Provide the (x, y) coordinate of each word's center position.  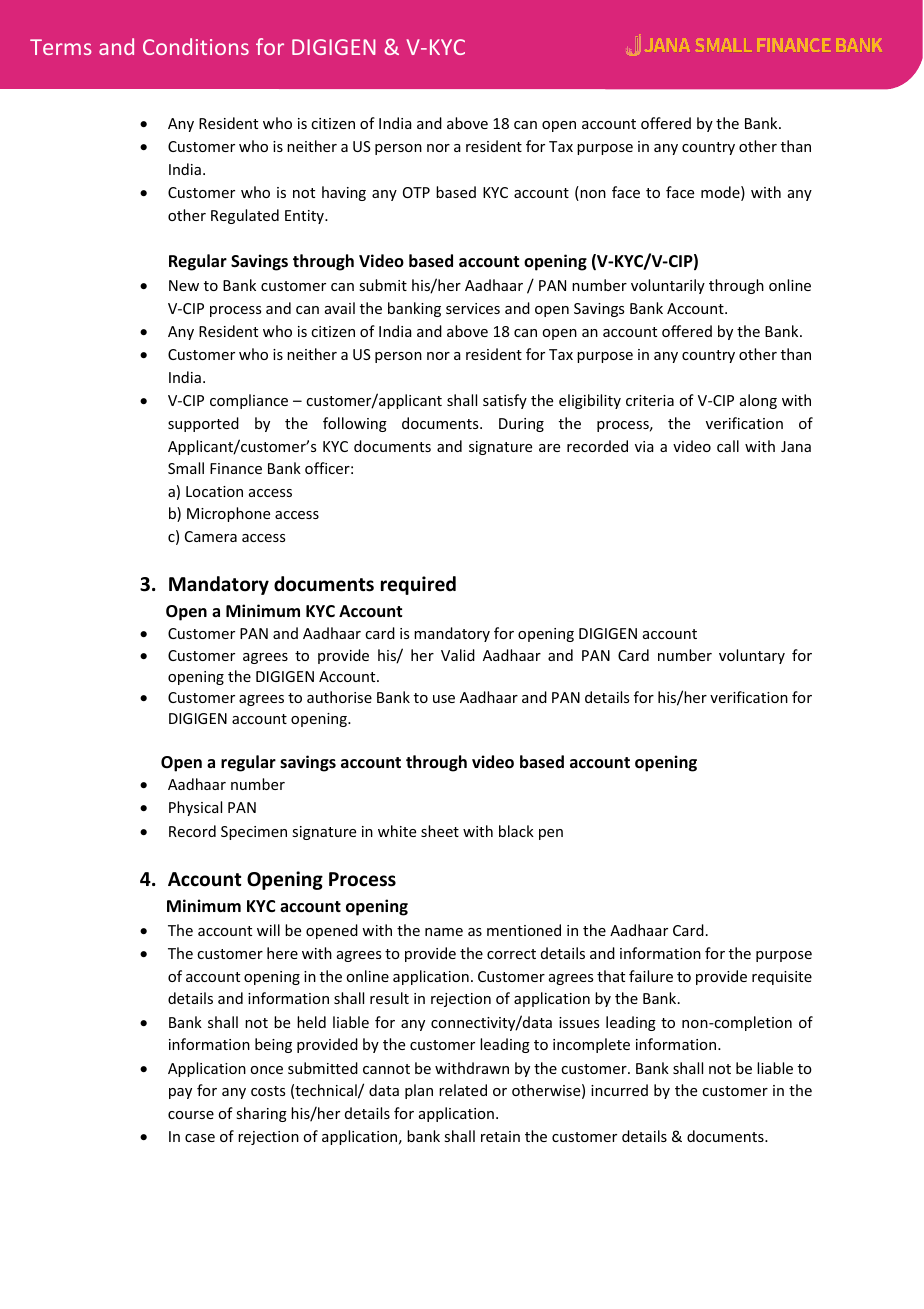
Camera (211, 536)
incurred (619, 1090)
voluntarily (668, 286)
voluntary (752, 656)
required (418, 585)
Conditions (196, 46)
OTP (416, 192)
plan (419, 1091)
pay (180, 1093)
